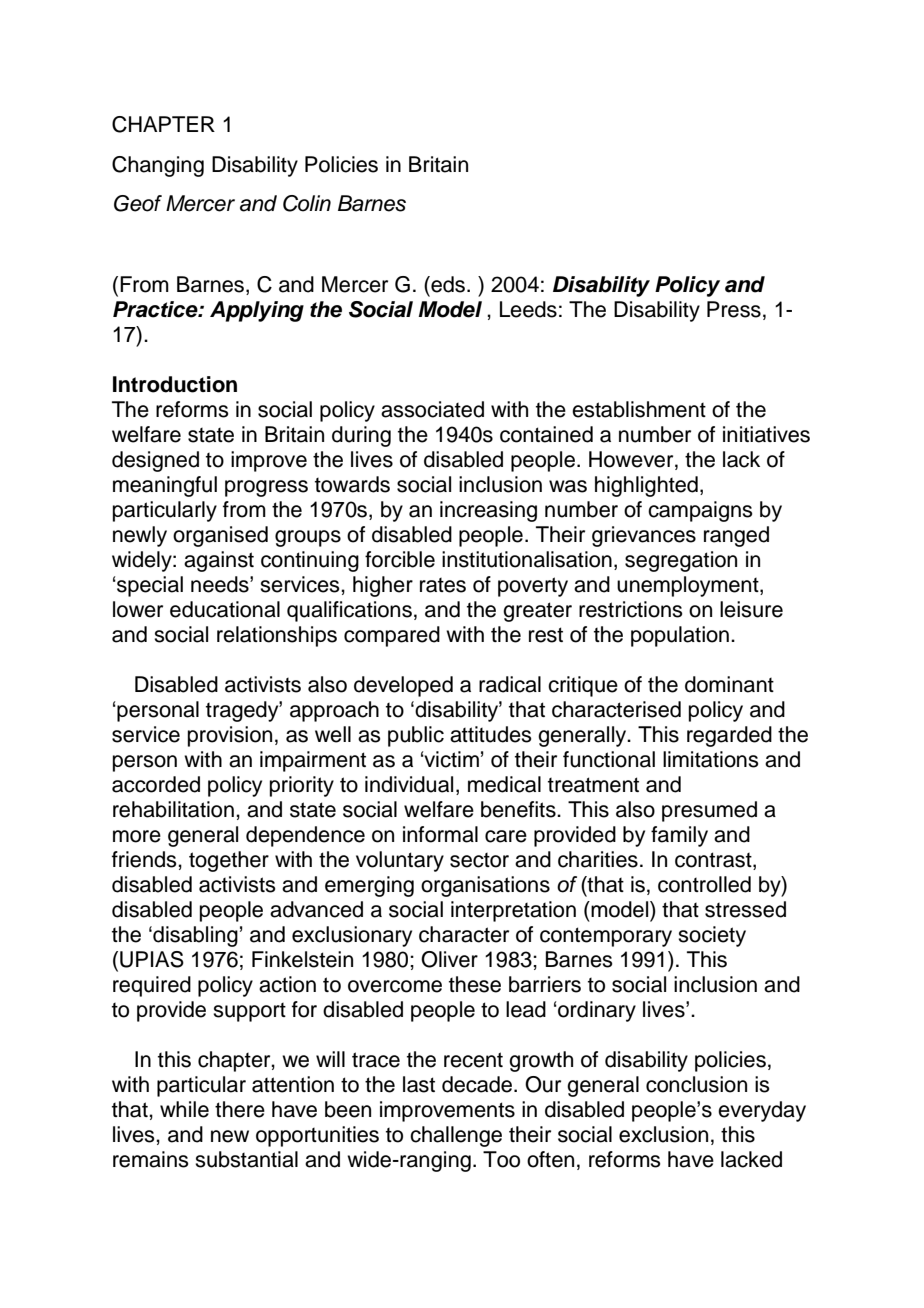  I want to click on there, so click(240, 1109).
